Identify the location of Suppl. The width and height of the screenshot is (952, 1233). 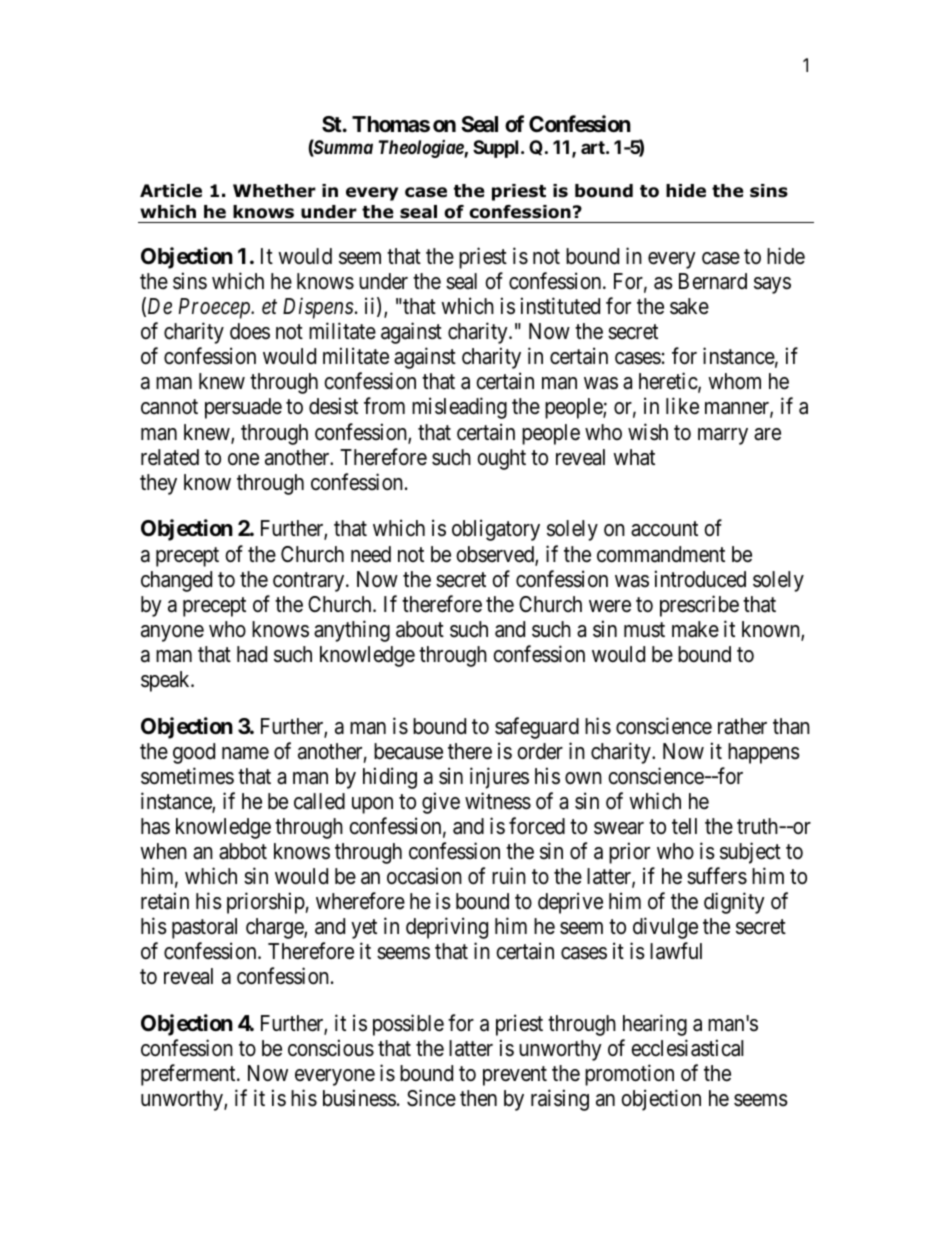
(497, 149).
